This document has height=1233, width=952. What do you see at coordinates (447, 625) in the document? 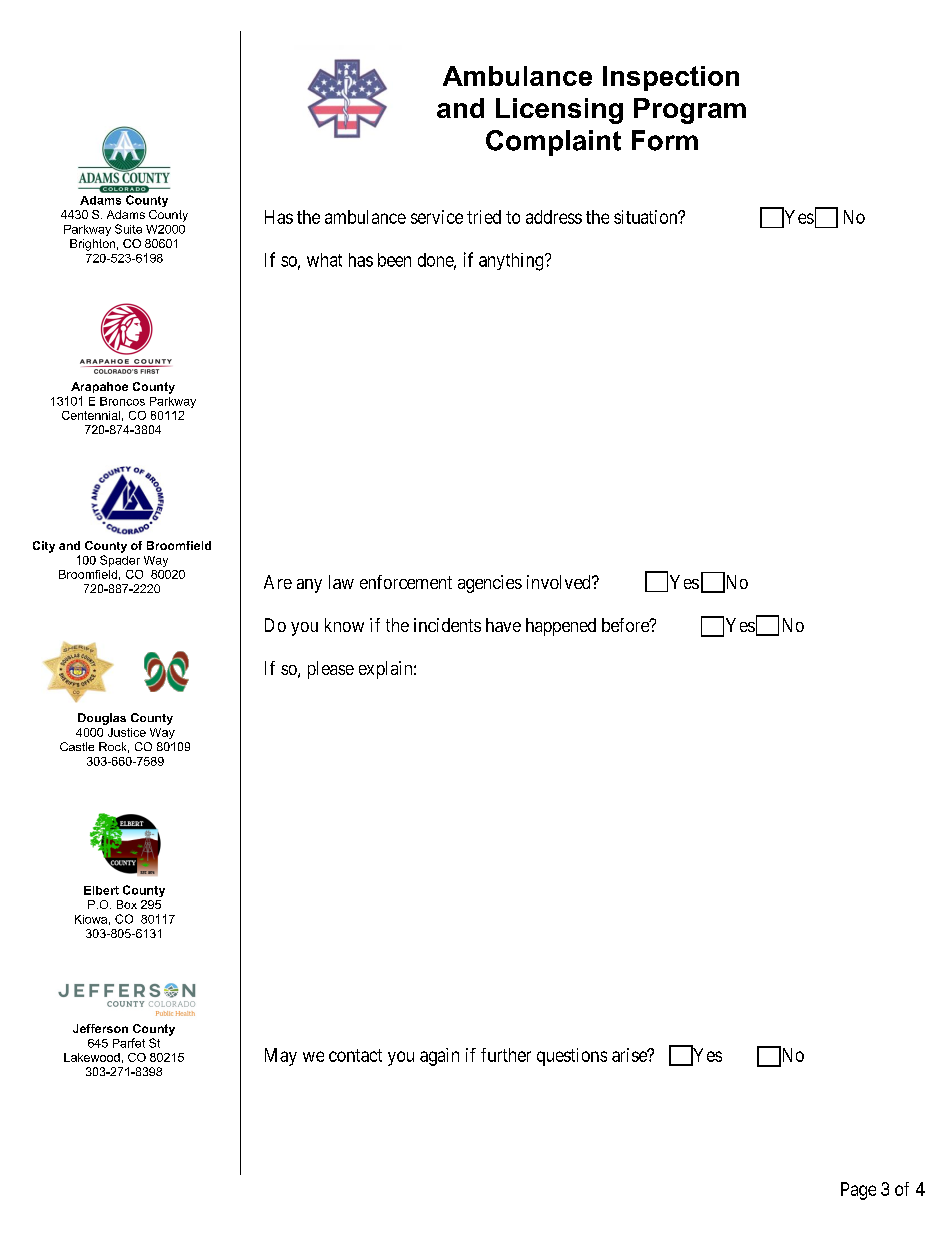
I see `incidents` at bounding box center [447, 625].
